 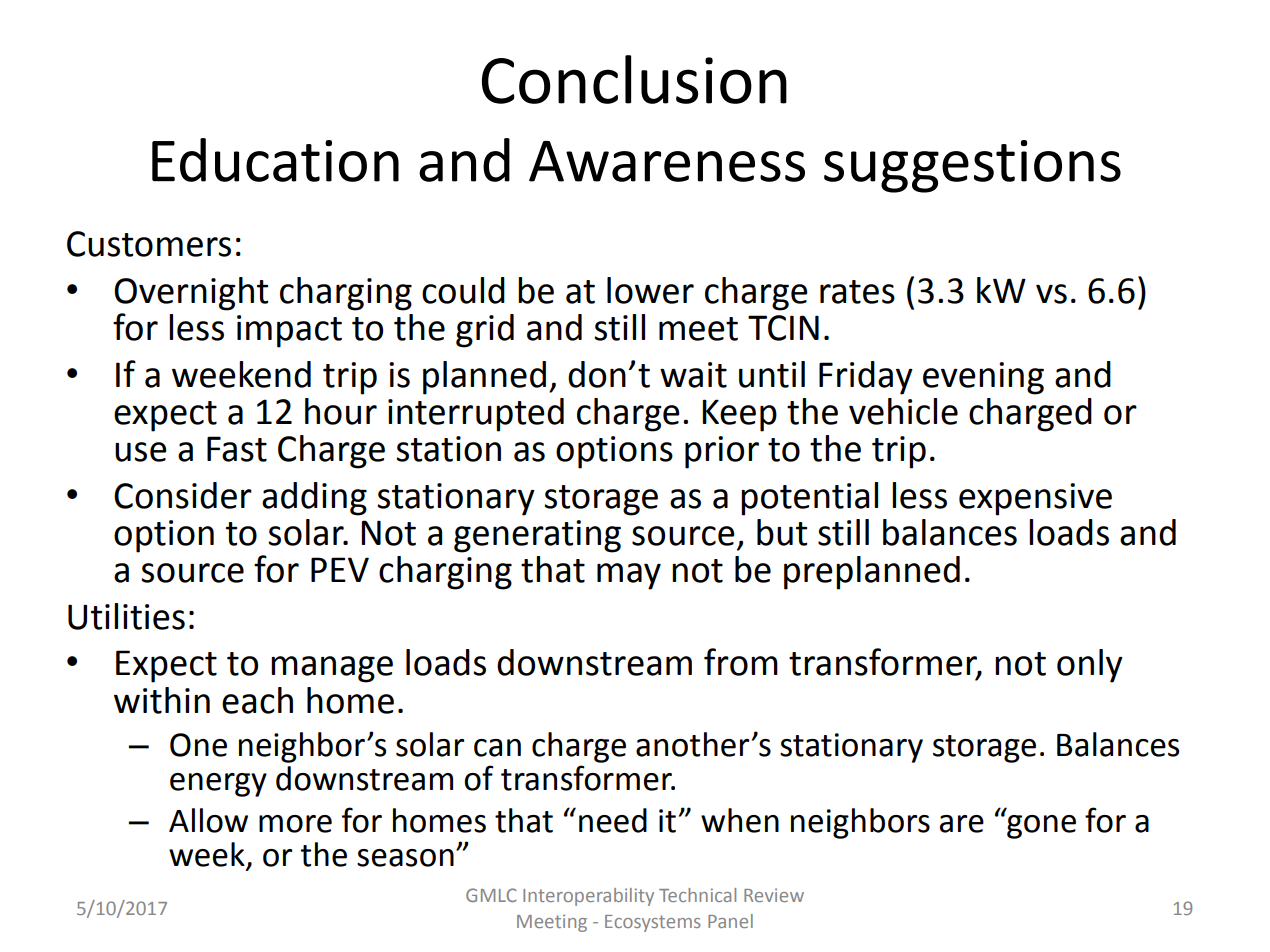 What do you see at coordinates (275, 160) in the screenshot?
I see `Education` at bounding box center [275, 160].
